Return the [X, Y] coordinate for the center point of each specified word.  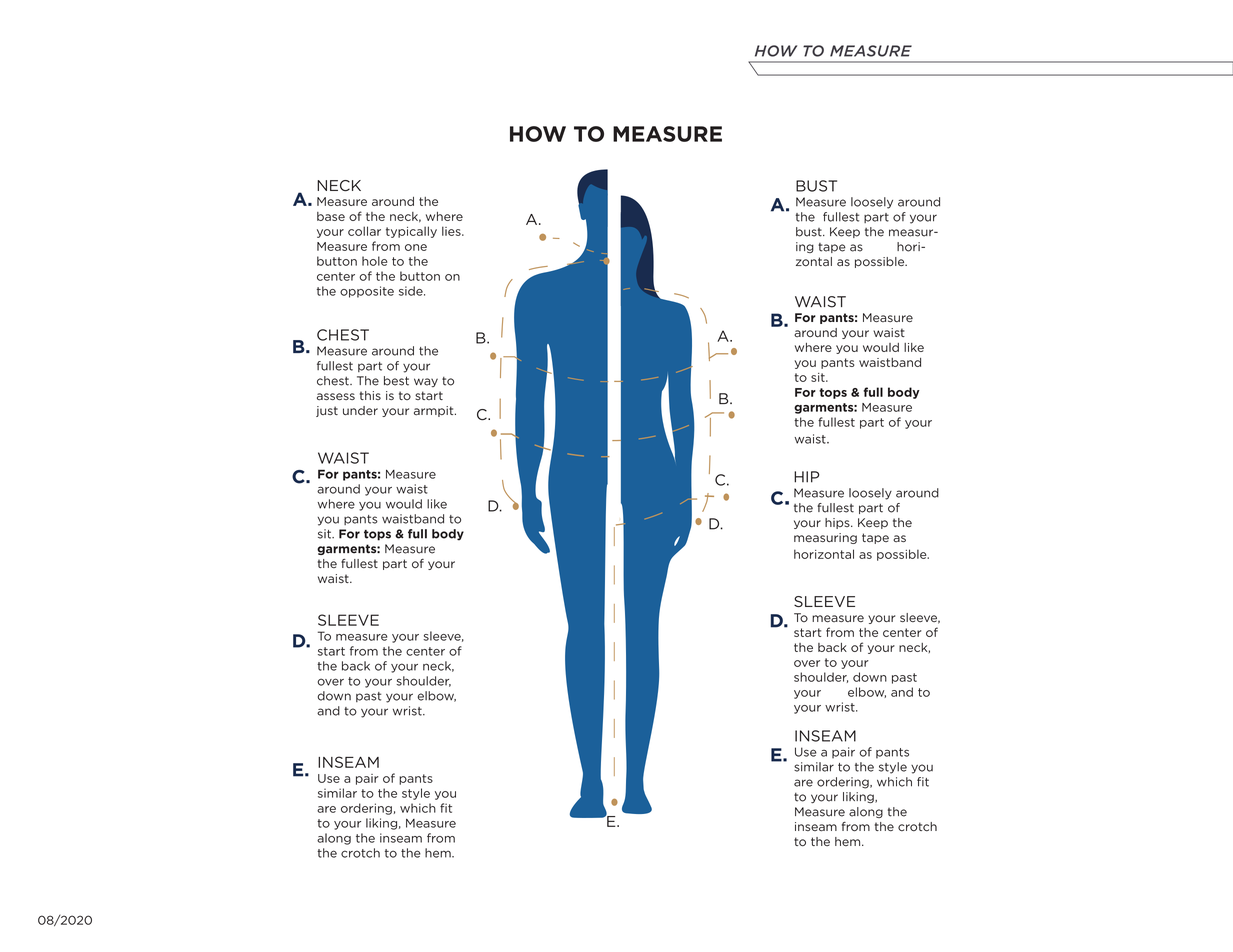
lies [452, 231]
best [396, 381]
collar [364, 231]
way [426, 382]
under [360, 410]
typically [411, 232]
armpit [435, 411]
